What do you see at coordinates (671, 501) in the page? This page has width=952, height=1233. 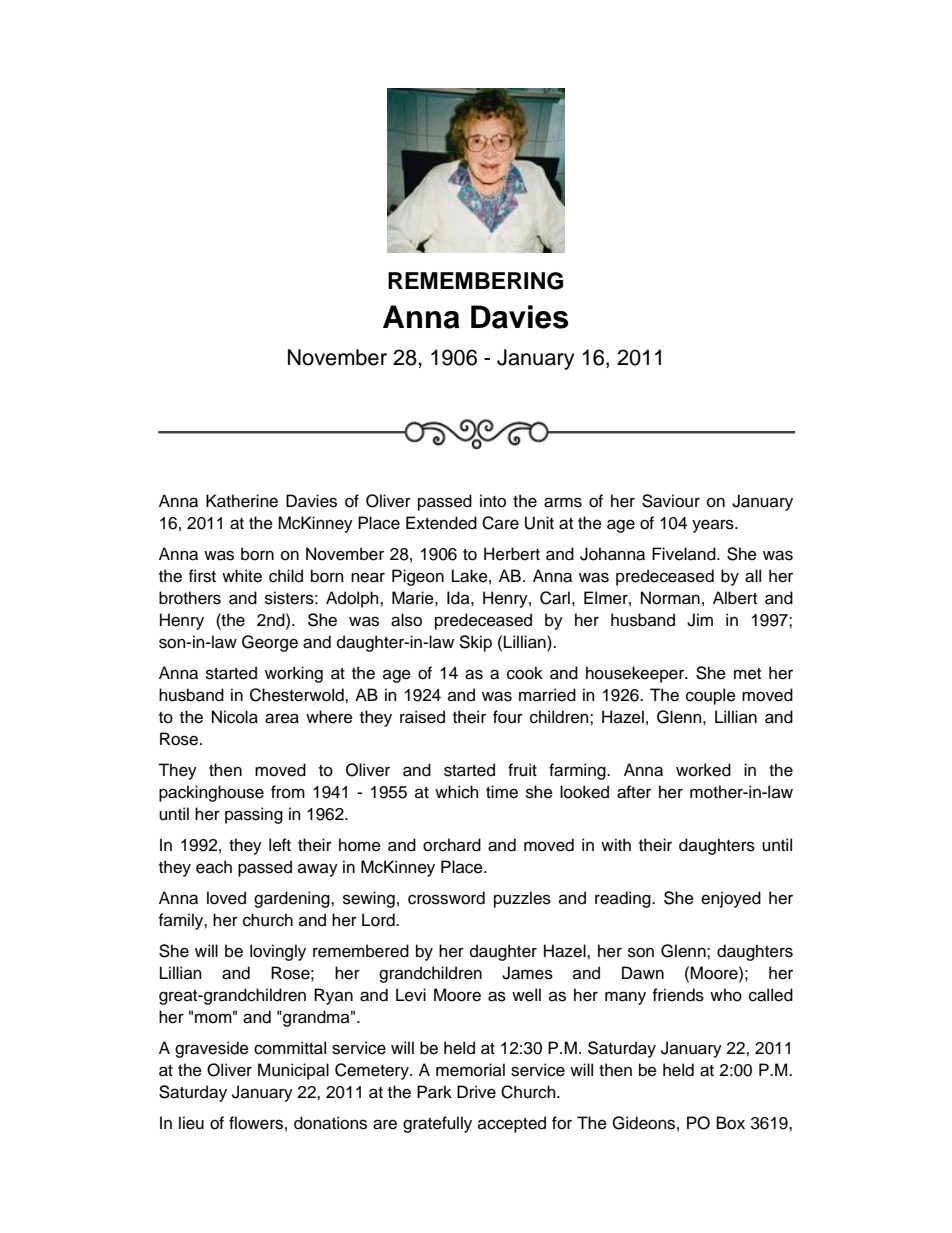 I see `Saviour` at bounding box center [671, 501].
